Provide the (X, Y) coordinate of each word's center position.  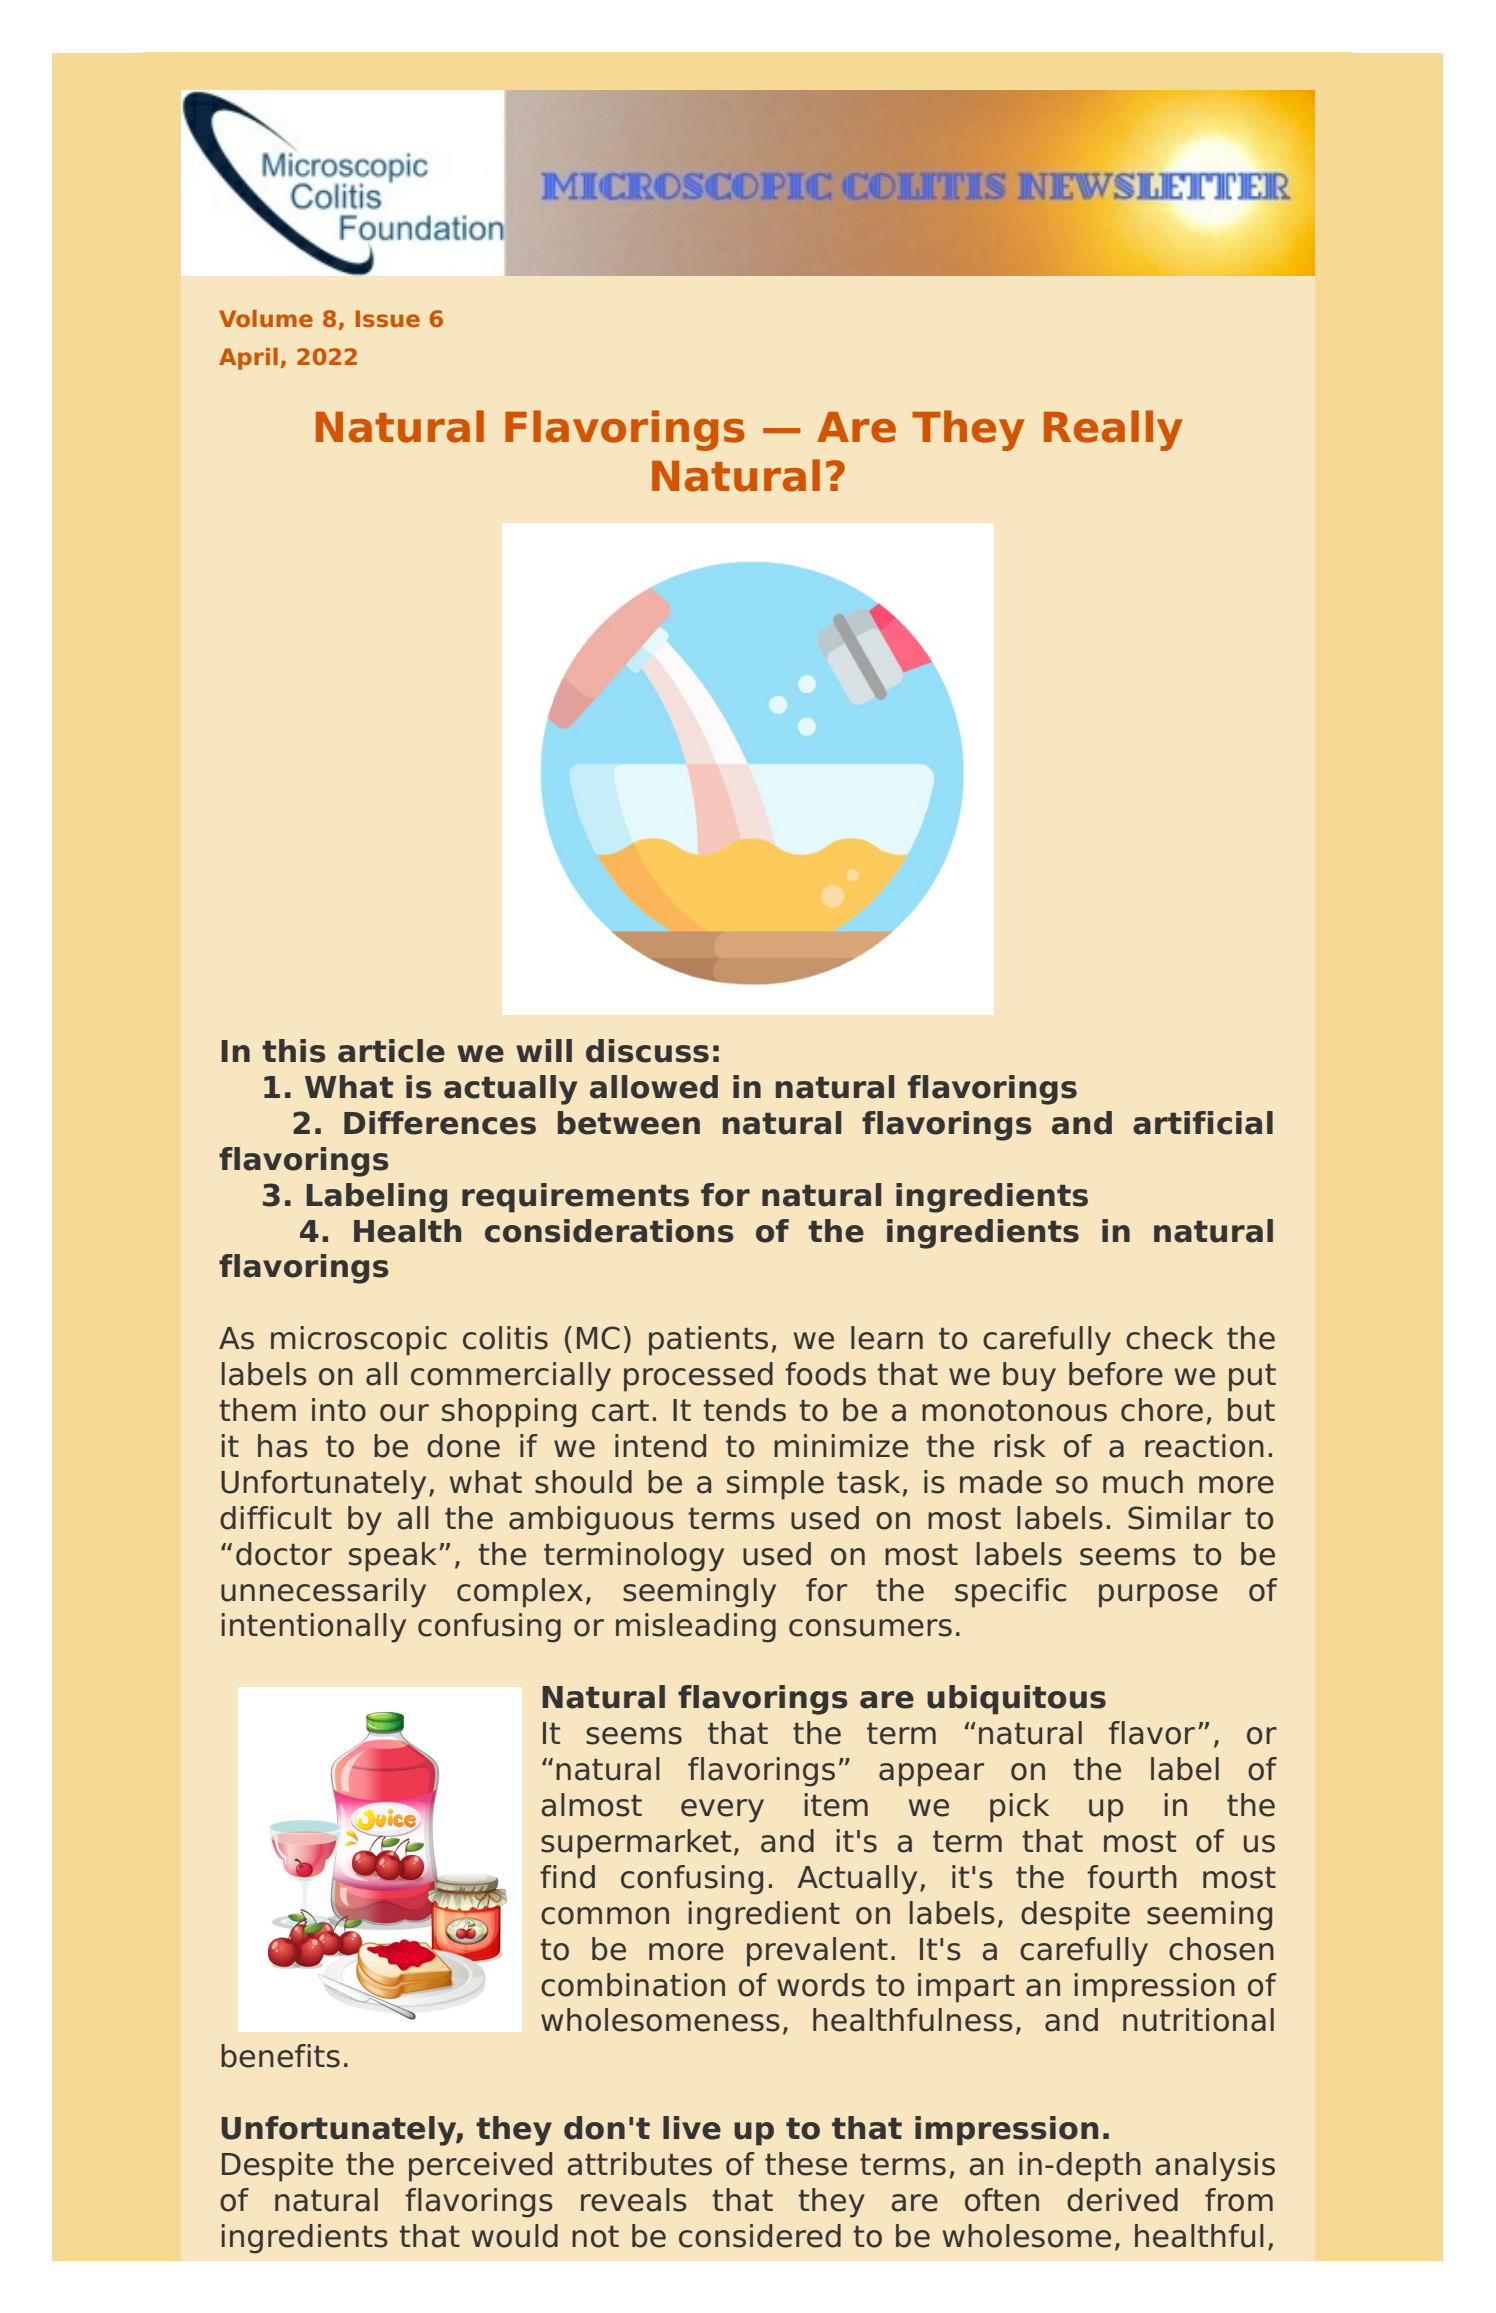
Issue (388, 318)
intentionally (314, 1628)
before (1116, 1374)
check (1169, 1338)
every (722, 1811)
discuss (647, 1051)
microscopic (359, 1341)
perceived (480, 2167)
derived (1122, 2200)
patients (708, 1341)
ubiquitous (1016, 1700)
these (806, 2164)
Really (1113, 430)
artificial (1203, 1123)
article (391, 1051)
